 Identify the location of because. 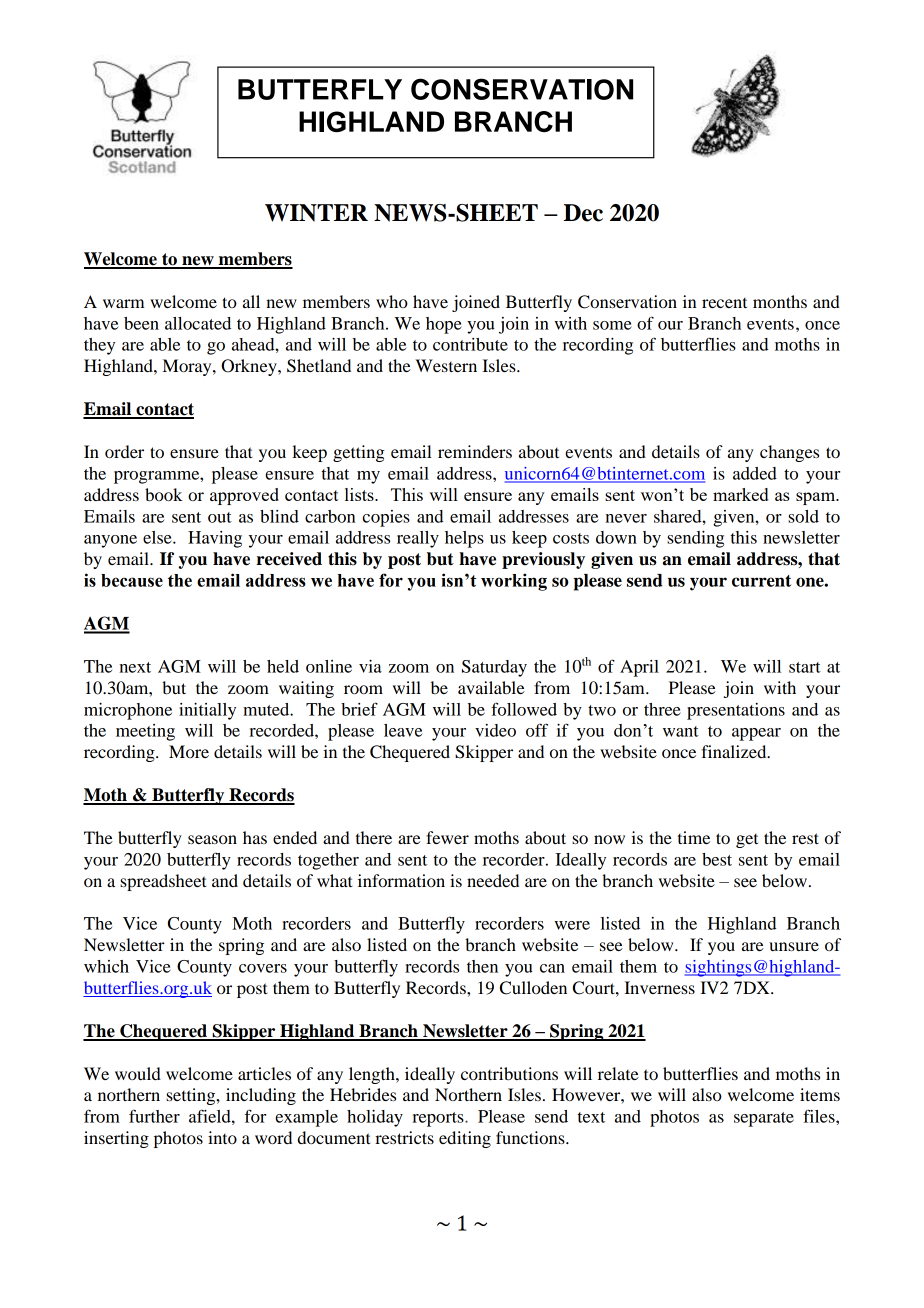
(132, 580).
